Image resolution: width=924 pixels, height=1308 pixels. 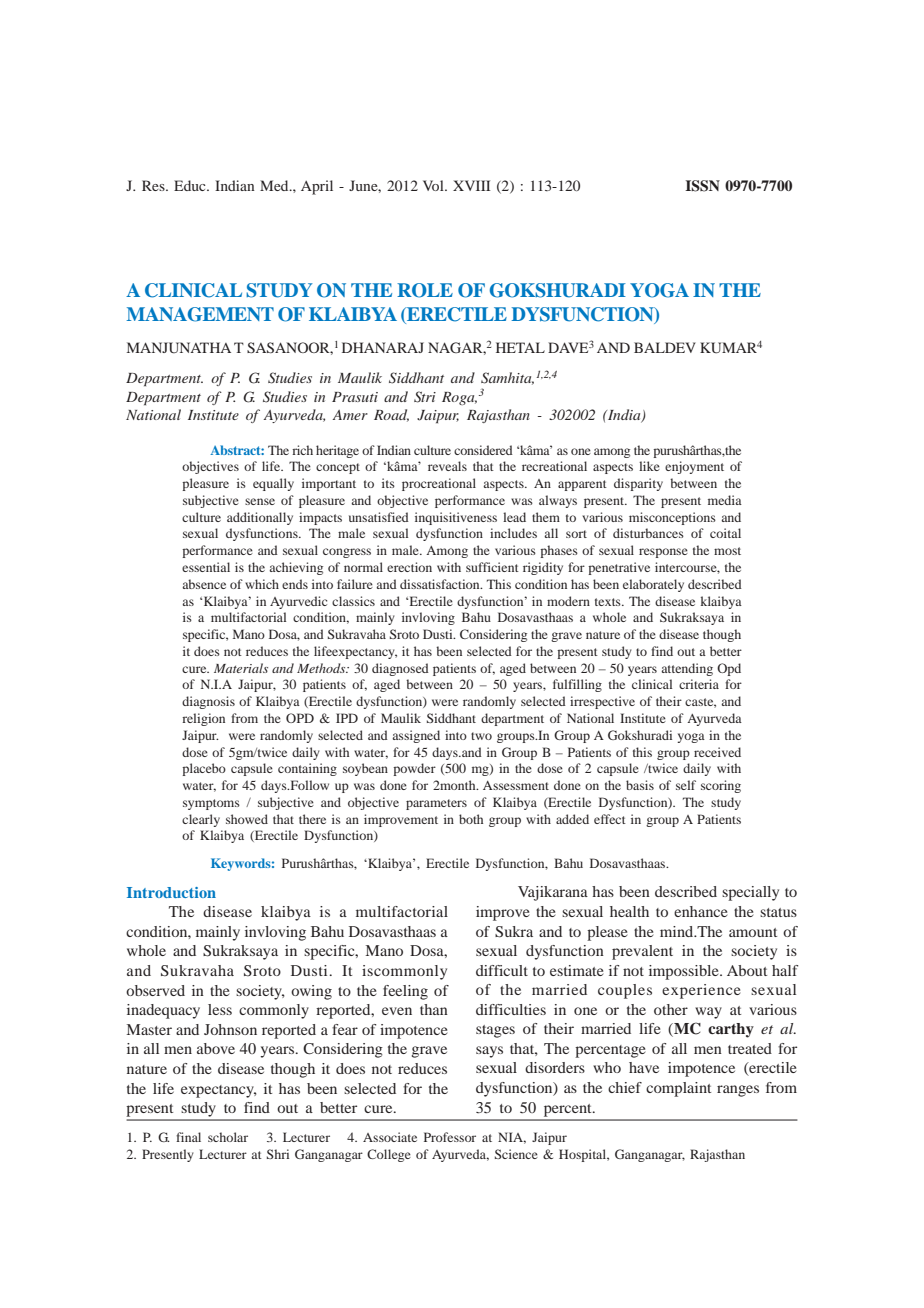 What do you see at coordinates (228, 1137) in the page?
I see `scholar` at bounding box center [228, 1137].
